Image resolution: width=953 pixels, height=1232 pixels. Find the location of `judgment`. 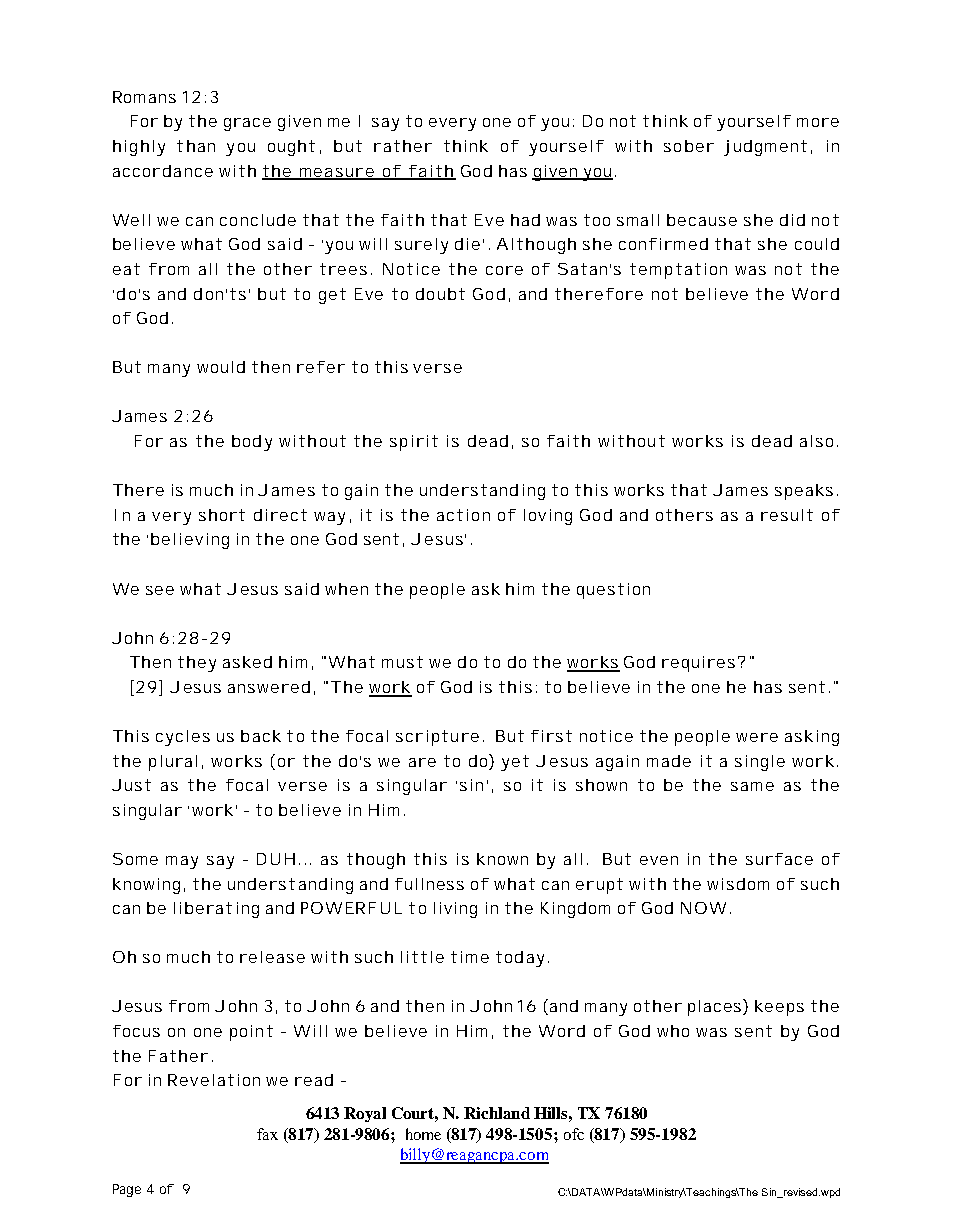

judgment is located at coordinates (765, 148).
